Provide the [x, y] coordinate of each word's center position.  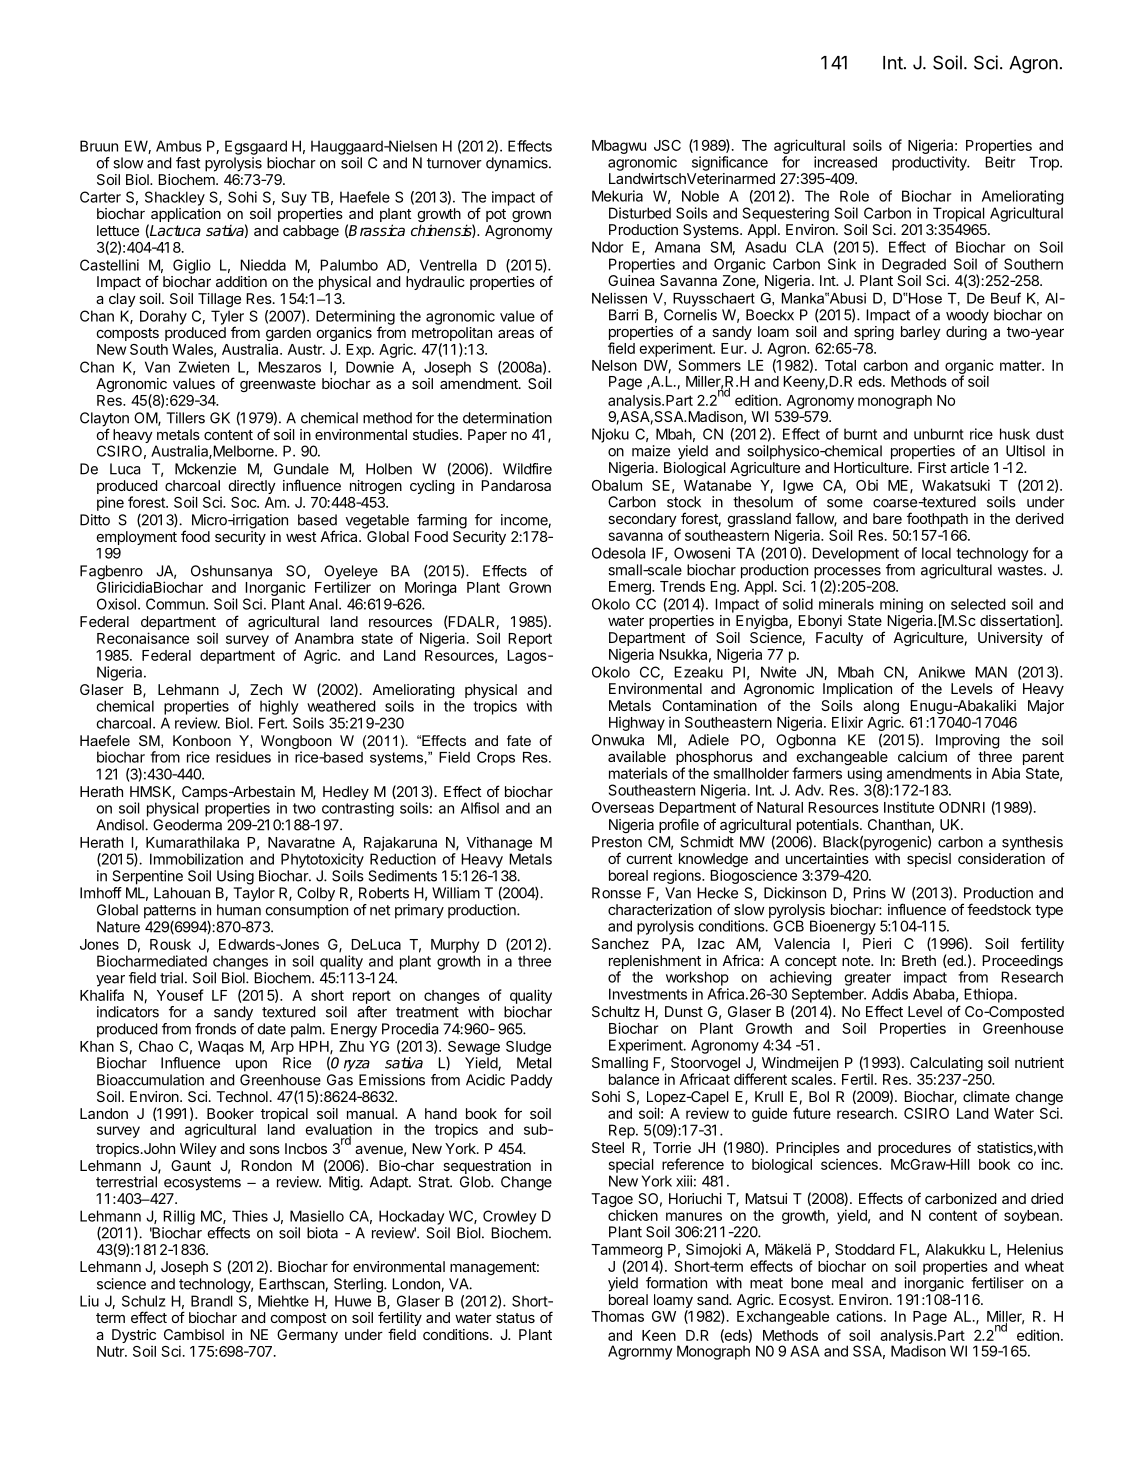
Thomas [617, 1316]
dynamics [518, 164]
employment [137, 538]
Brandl [212, 1301]
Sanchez [620, 943]
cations [860, 1316]
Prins [869, 893]
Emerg [631, 588]
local [936, 553]
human [239, 910]
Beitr [1000, 162]
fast [188, 163]
